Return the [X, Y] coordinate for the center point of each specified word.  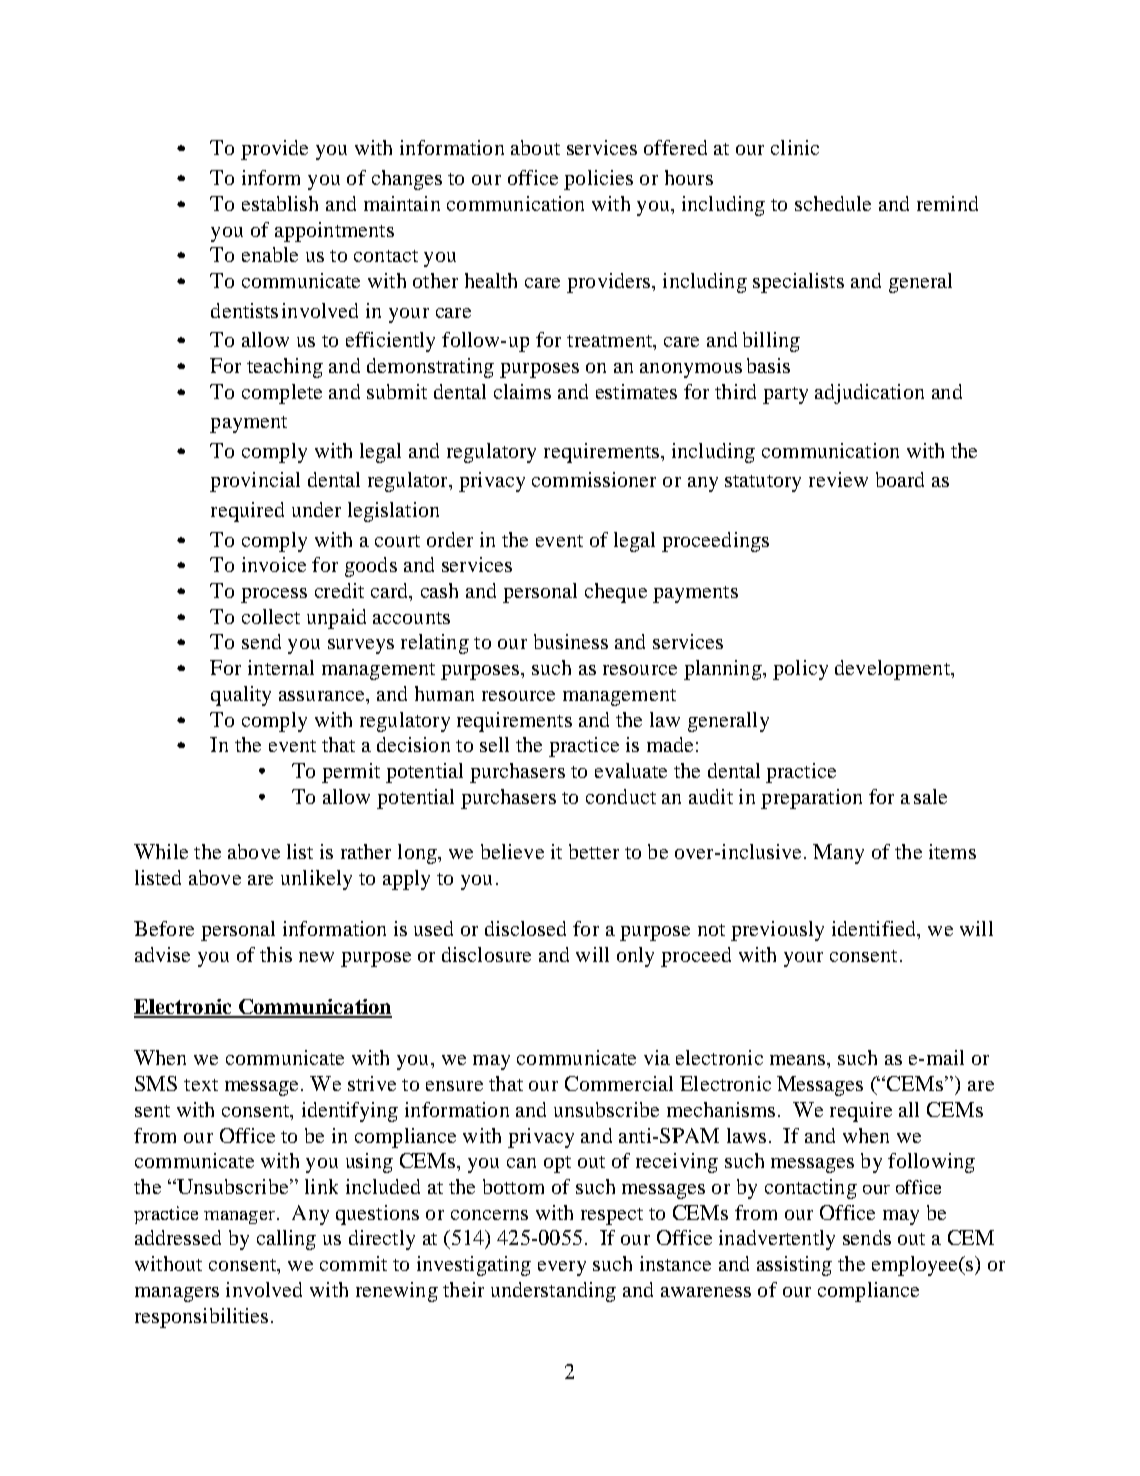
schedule [833, 203]
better [594, 851]
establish [280, 203]
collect [271, 616]
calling [286, 1240]
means [799, 1060]
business [571, 641]
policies [598, 180]
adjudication [869, 394]
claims [522, 391]
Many [838, 854]
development [893, 670]
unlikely [316, 880]
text [201, 1085]
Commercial [619, 1083]
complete [282, 394]
